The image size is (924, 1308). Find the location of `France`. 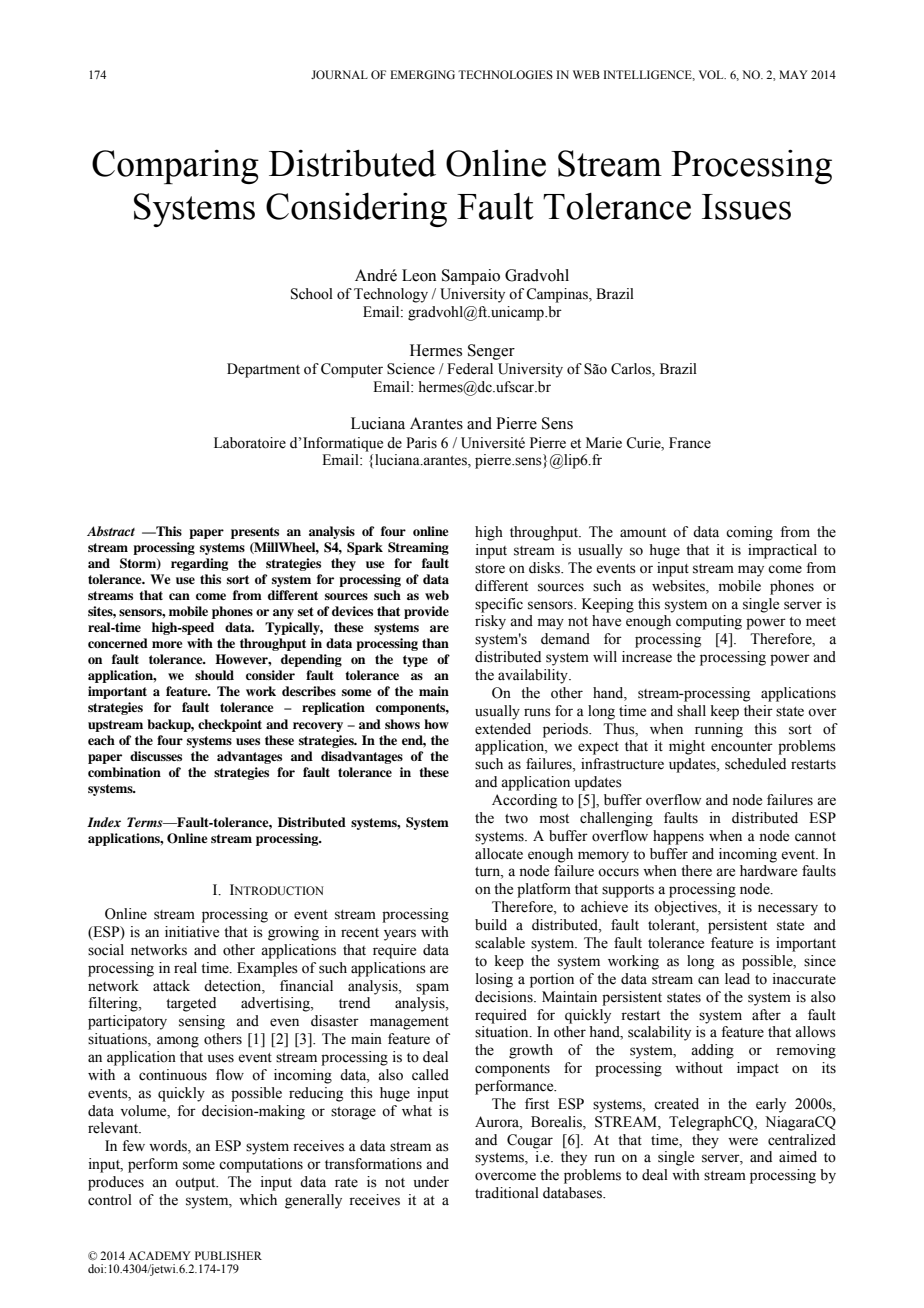

France is located at coordinates (690, 443).
